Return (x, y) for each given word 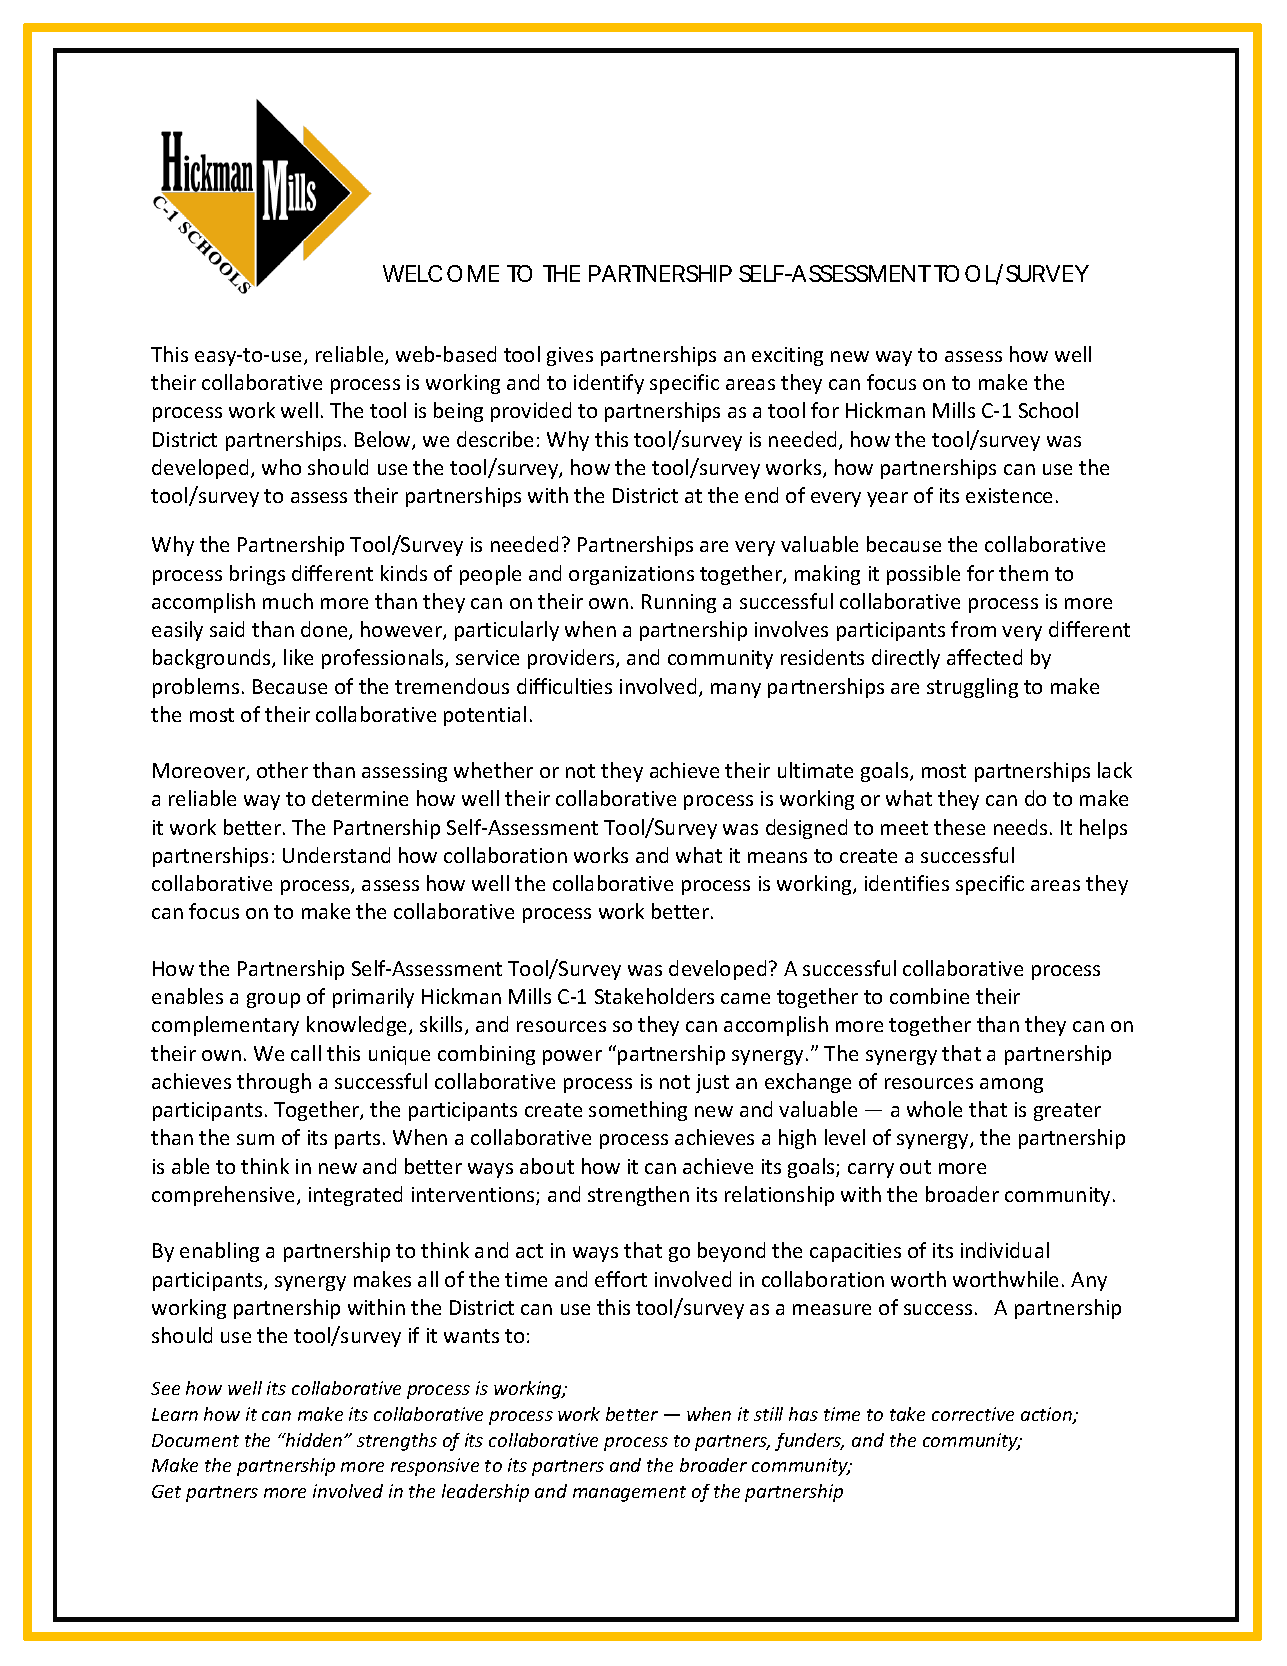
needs (1020, 827)
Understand (336, 855)
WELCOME (441, 273)
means (777, 857)
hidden (314, 1440)
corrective (973, 1414)
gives (570, 356)
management (629, 1494)
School (1048, 410)
